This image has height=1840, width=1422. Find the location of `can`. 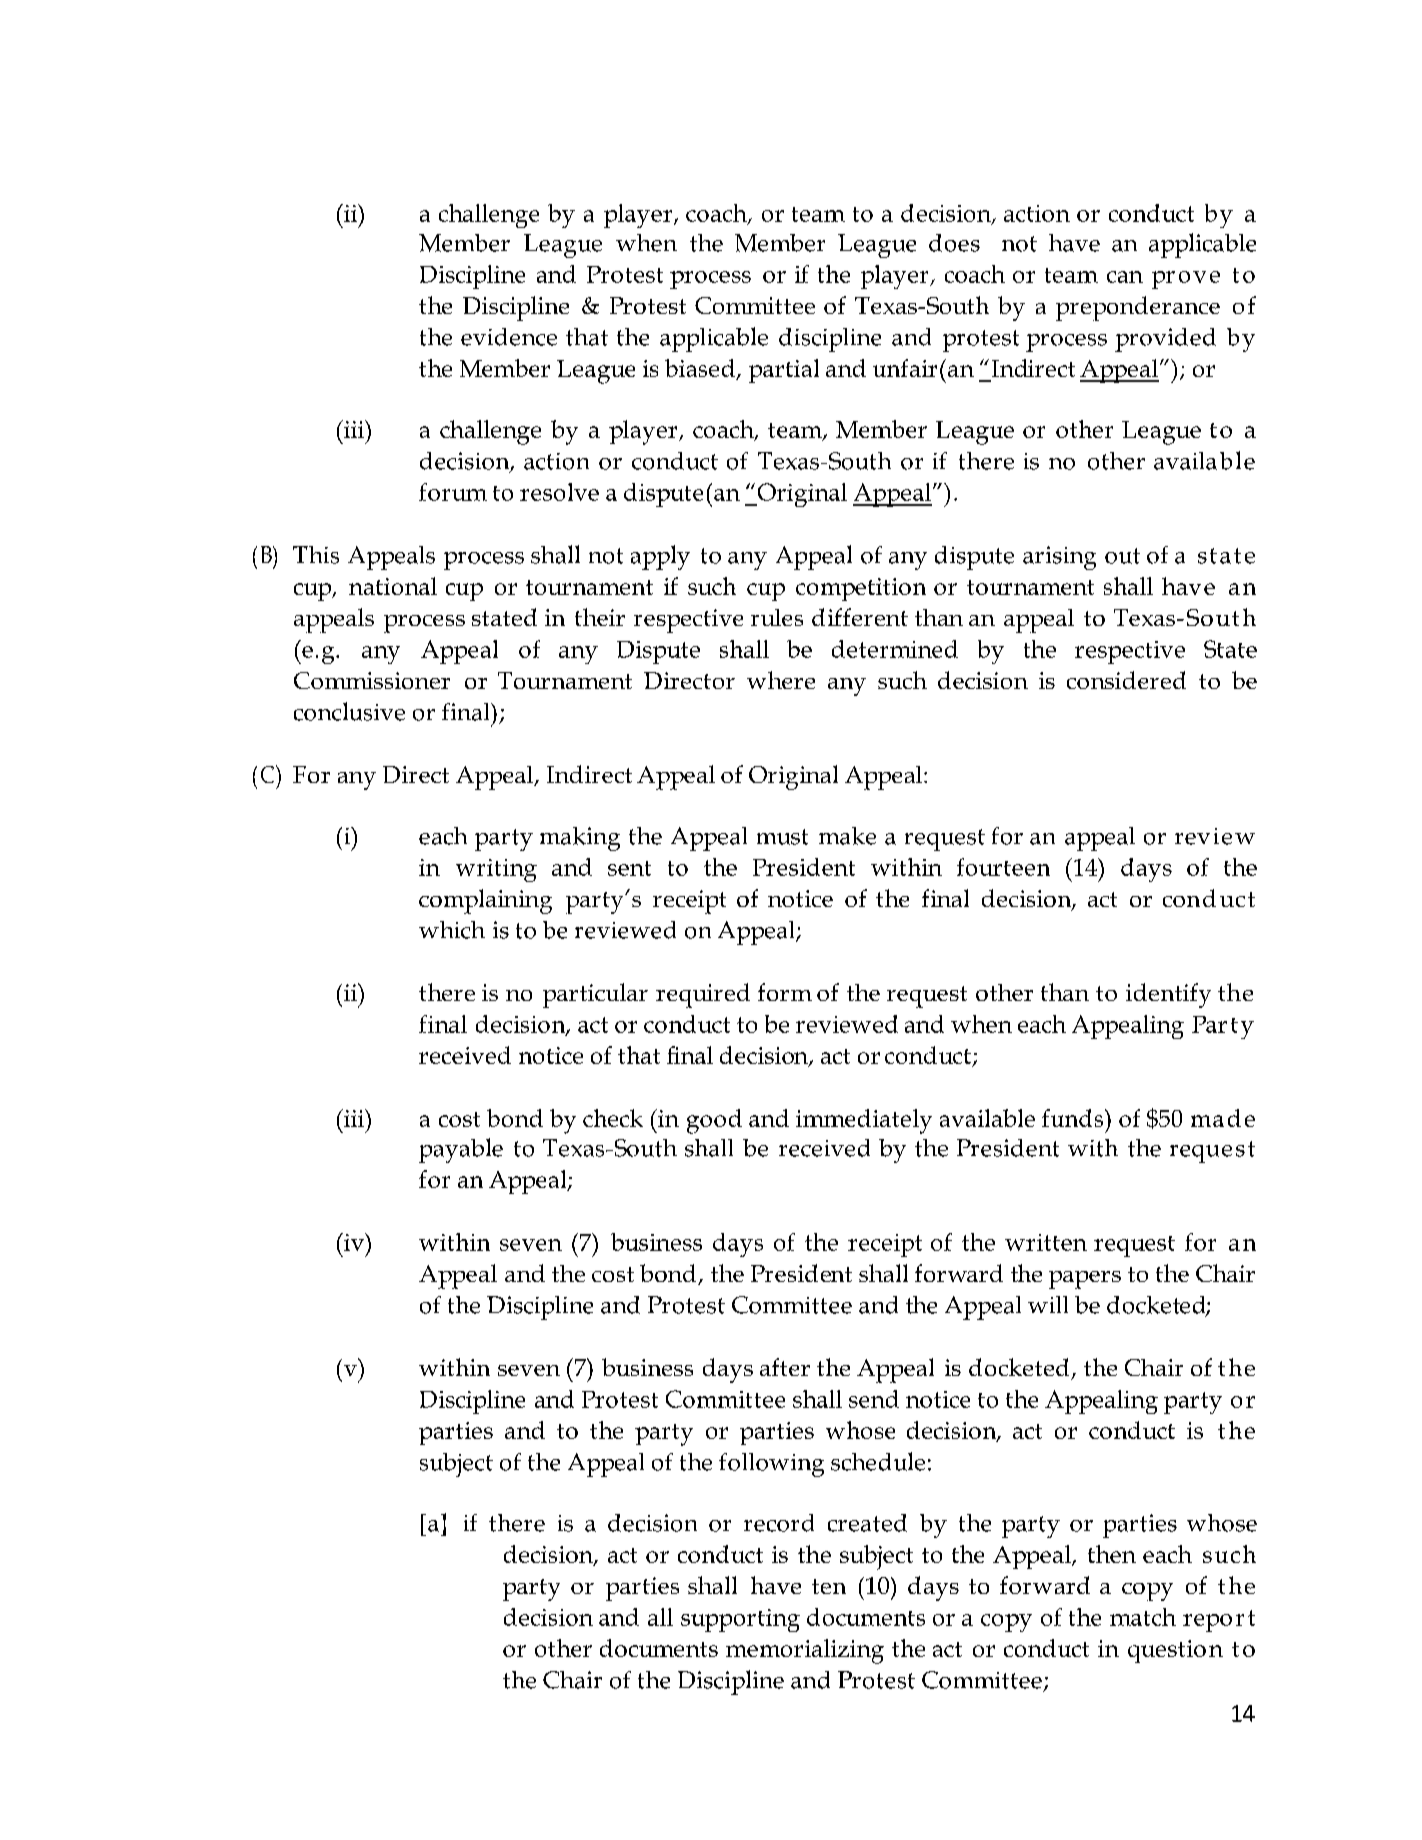

can is located at coordinates (1125, 277).
